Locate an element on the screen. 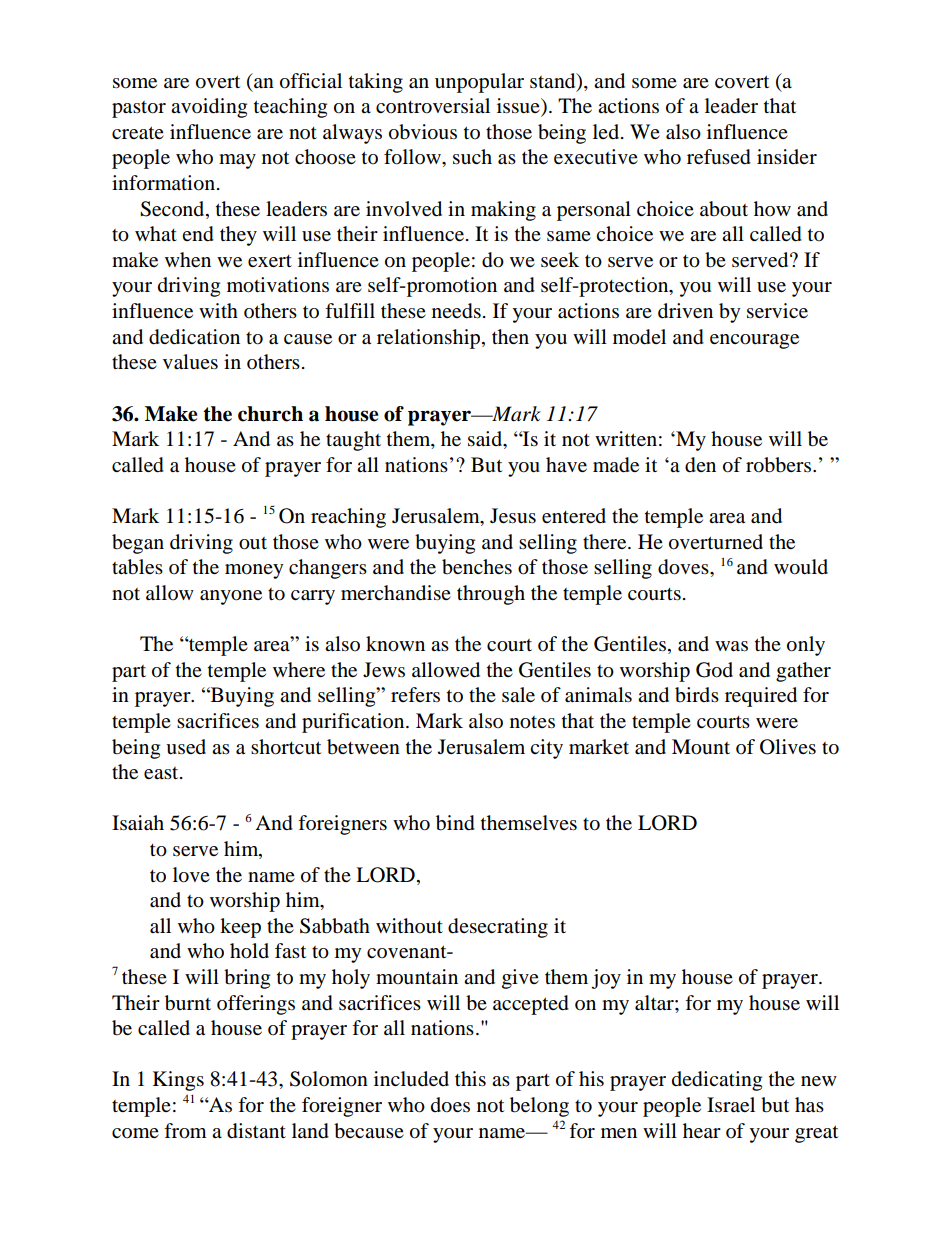 The width and height of the screenshot is (952, 1233). Kings is located at coordinates (178, 1081).
